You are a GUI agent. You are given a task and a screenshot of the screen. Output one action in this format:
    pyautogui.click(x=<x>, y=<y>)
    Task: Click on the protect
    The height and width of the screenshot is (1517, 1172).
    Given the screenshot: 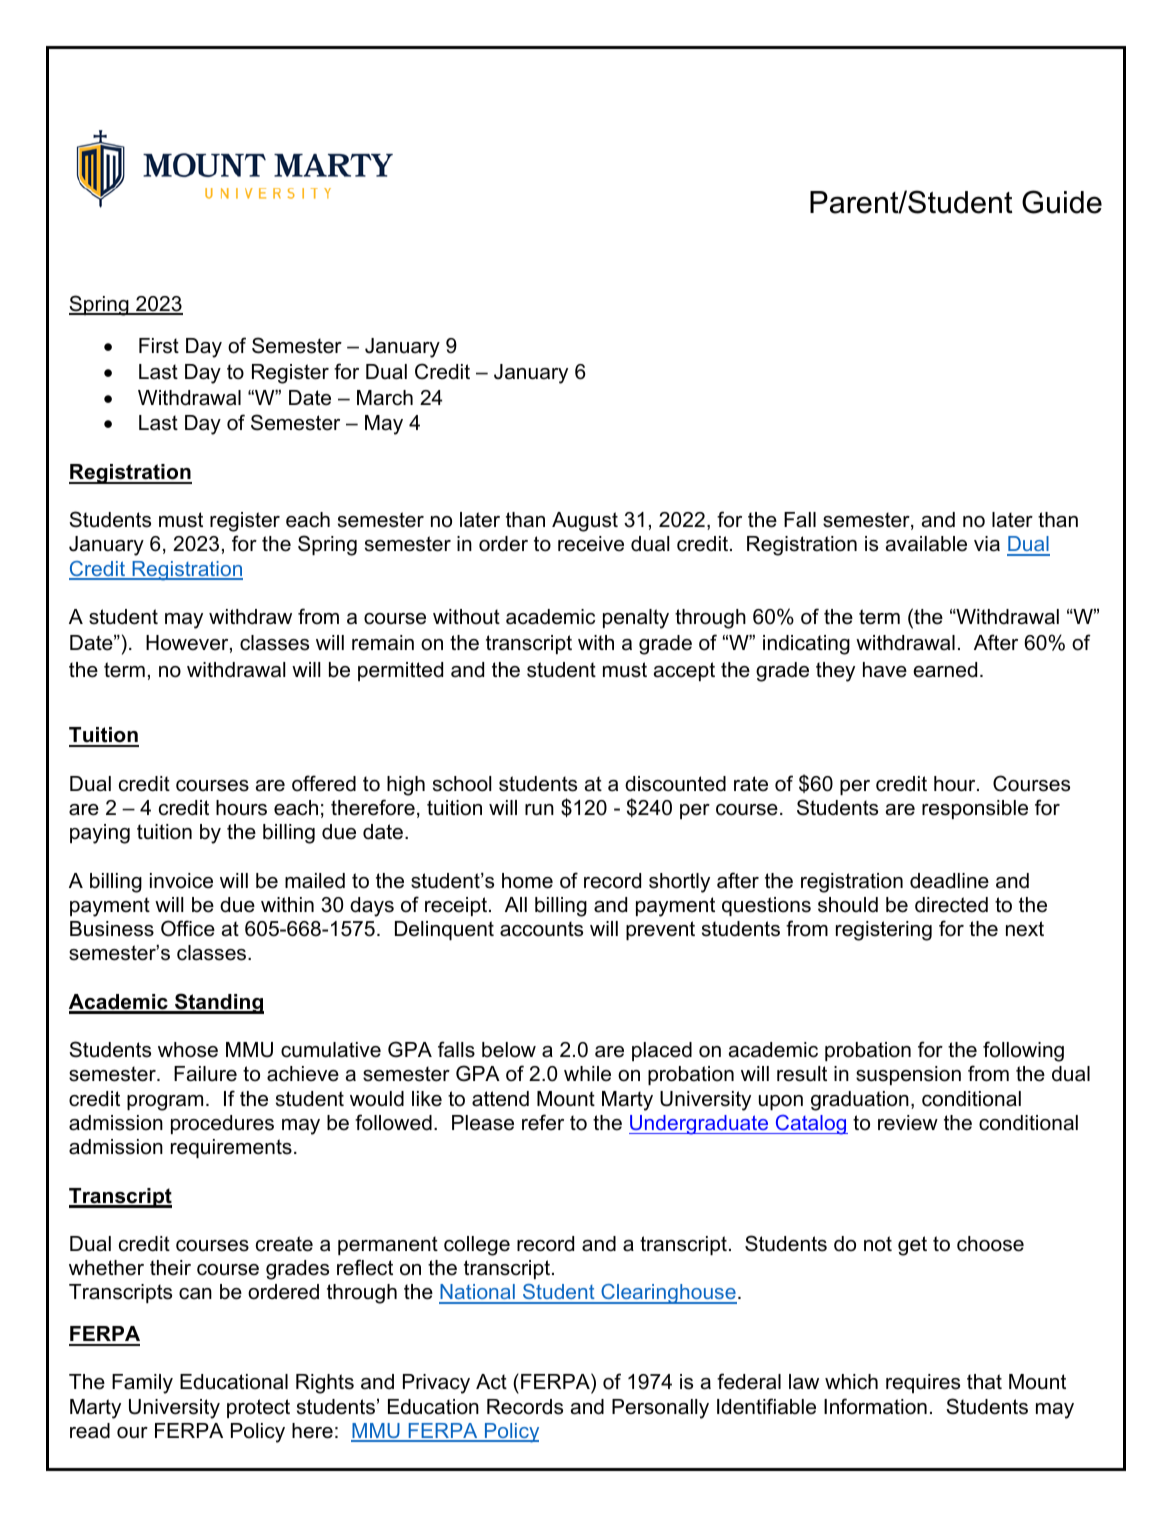 What is the action you would take?
    pyautogui.click(x=258, y=1408)
